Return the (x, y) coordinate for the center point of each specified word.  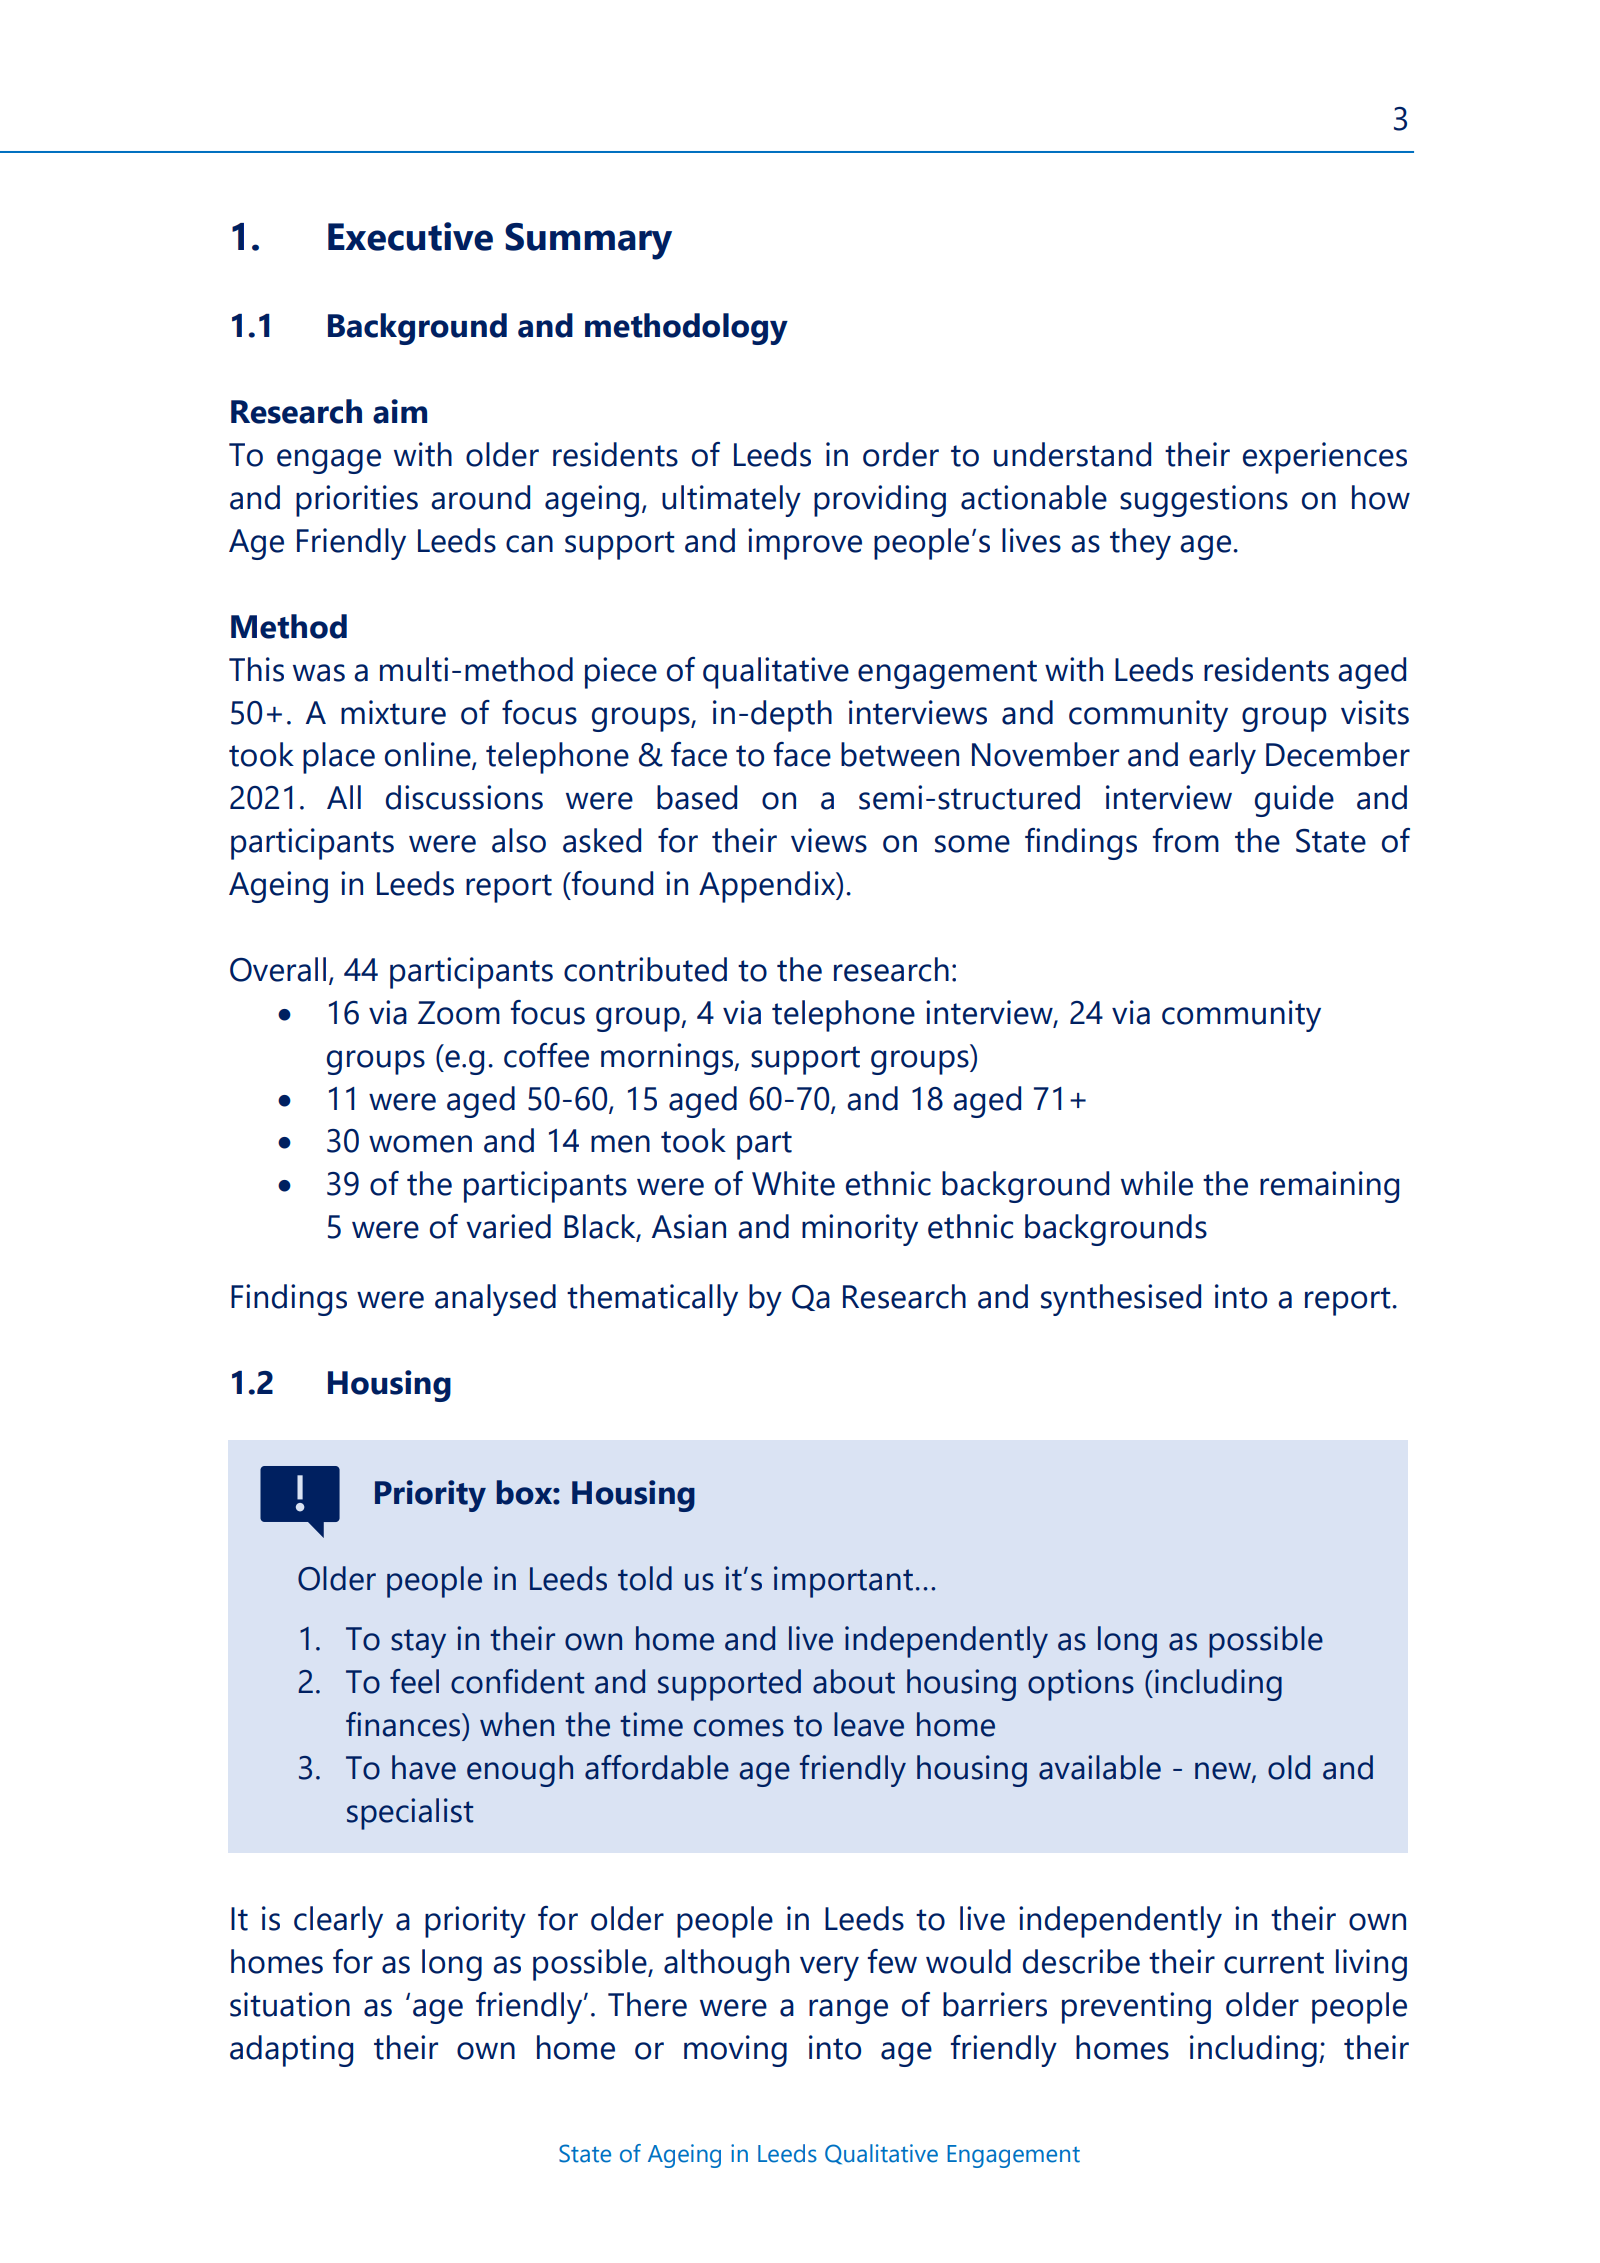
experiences (1325, 458)
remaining (1329, 1187)
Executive (410, 236)
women (420, 1144)
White (793, 1183)
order (901, 454)
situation (290, 2004)
